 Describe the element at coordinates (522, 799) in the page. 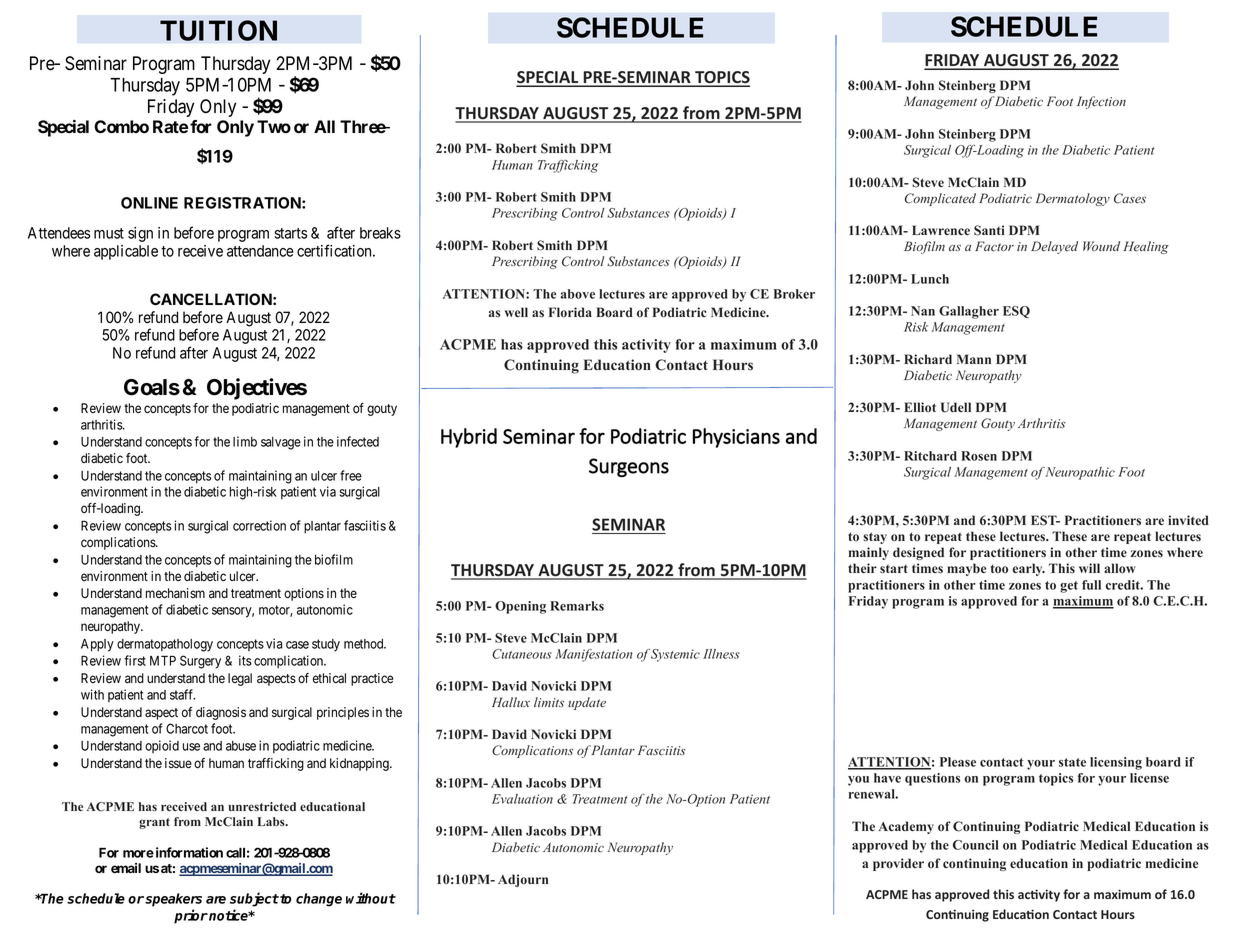

I see `Evaluation` at that location.
